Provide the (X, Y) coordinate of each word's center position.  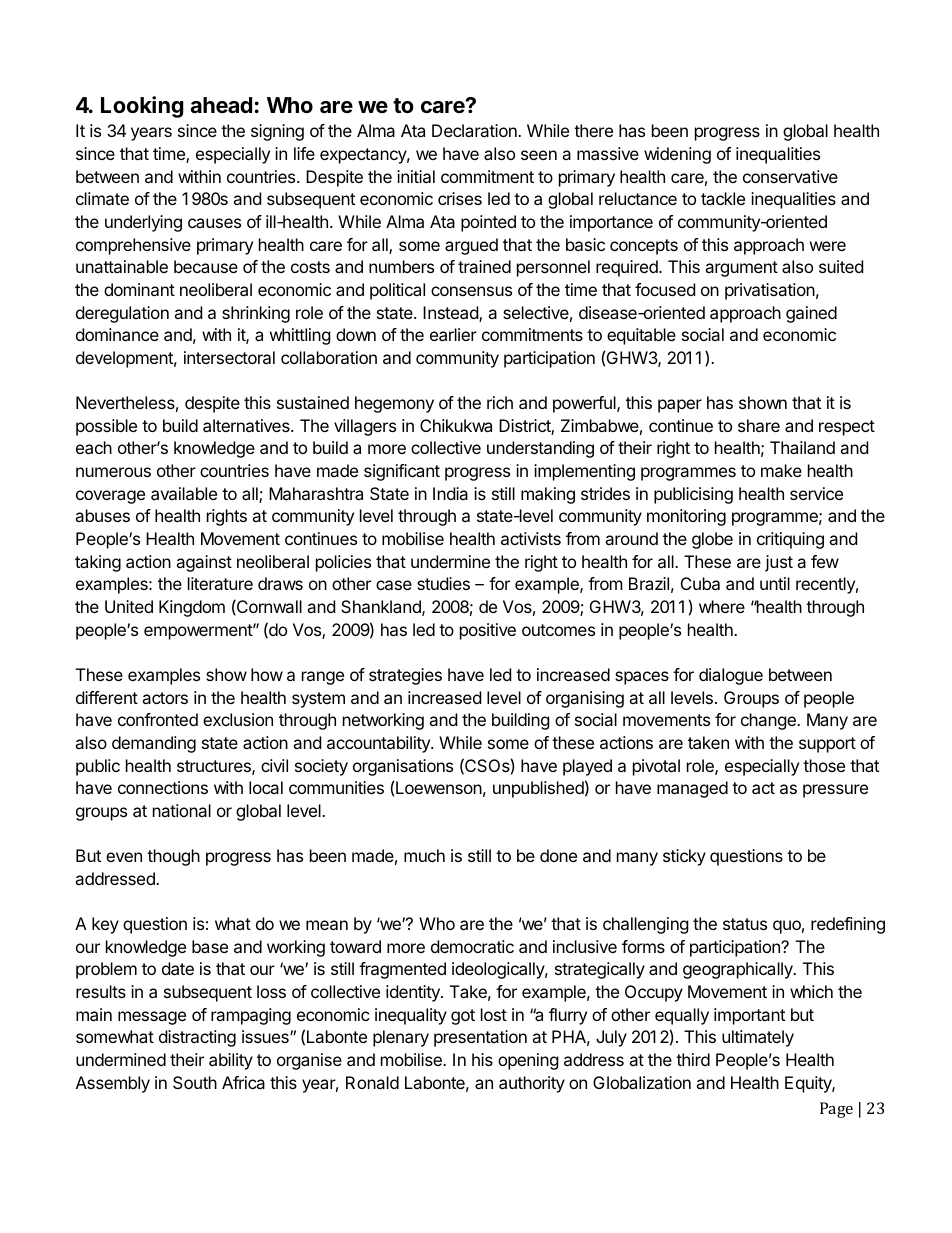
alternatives (247, 425)
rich (500, 402)
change (769, 721)
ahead (221, 105)
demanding (154, 744)
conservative (790, 176)
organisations (403, 767)
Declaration (475, 130)
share (759, 425)
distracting (197, 1038)
